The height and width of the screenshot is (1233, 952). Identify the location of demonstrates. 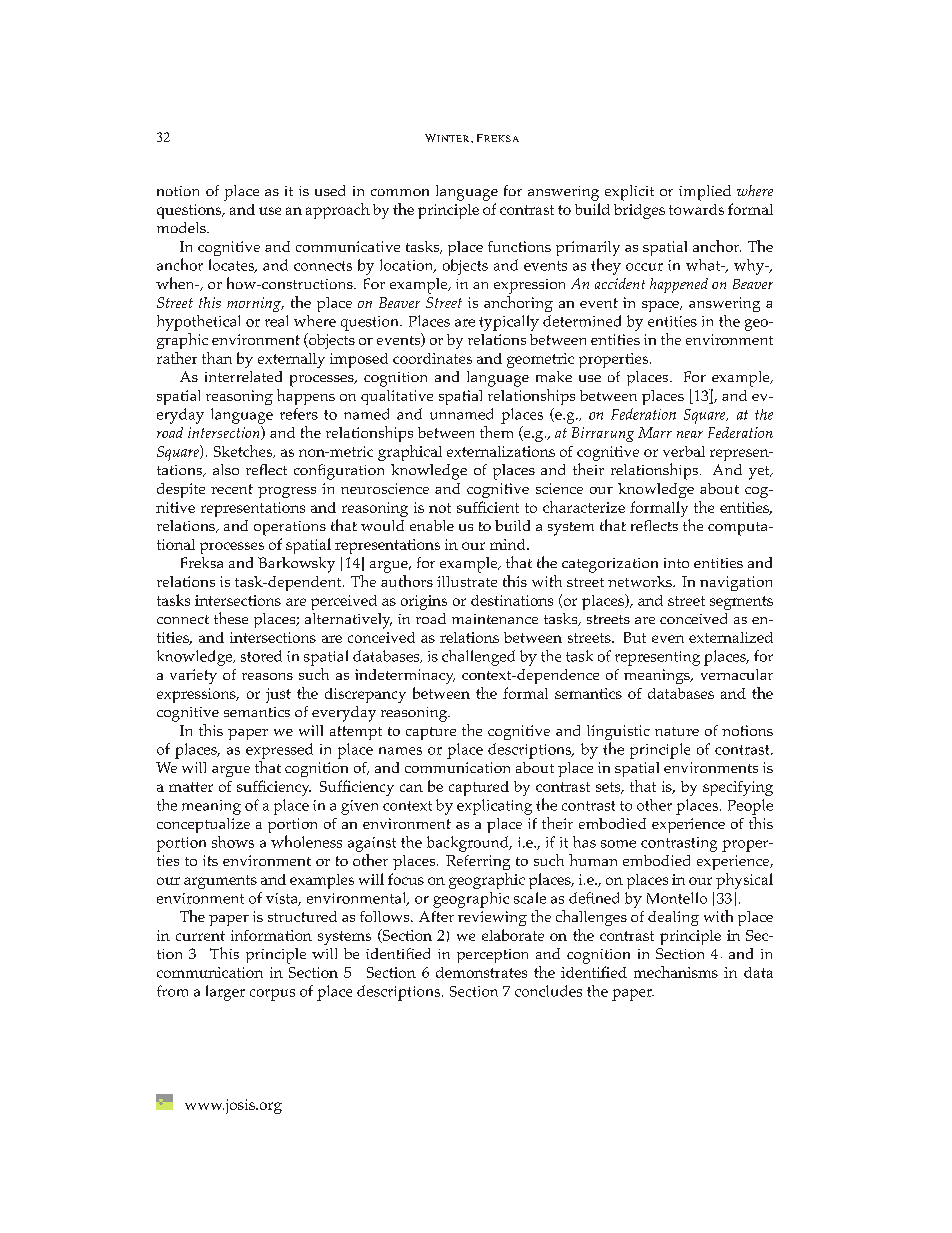
(481, 972).
